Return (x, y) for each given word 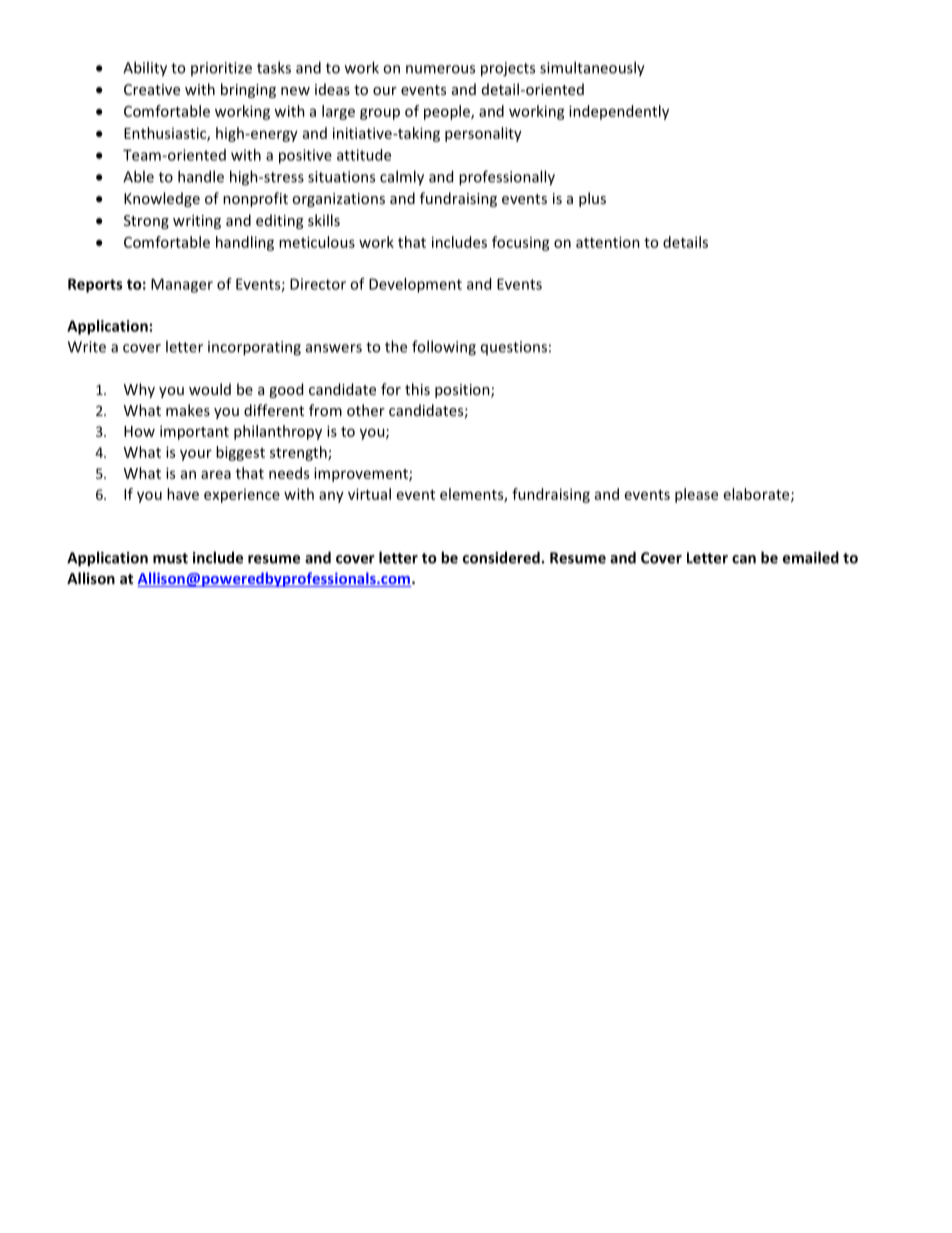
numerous (440, 69)
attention (608, 242)
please (696, 495)
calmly (402, 178)
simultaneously (592, 69)
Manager (182, 285)
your (196, 455)
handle (201, 176)
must (170, 558)
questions (514, 348)
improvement (362, 474)
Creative (152, 89)
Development (415, 285)
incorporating (254, 348)
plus (592, 199)
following (444, 348)
